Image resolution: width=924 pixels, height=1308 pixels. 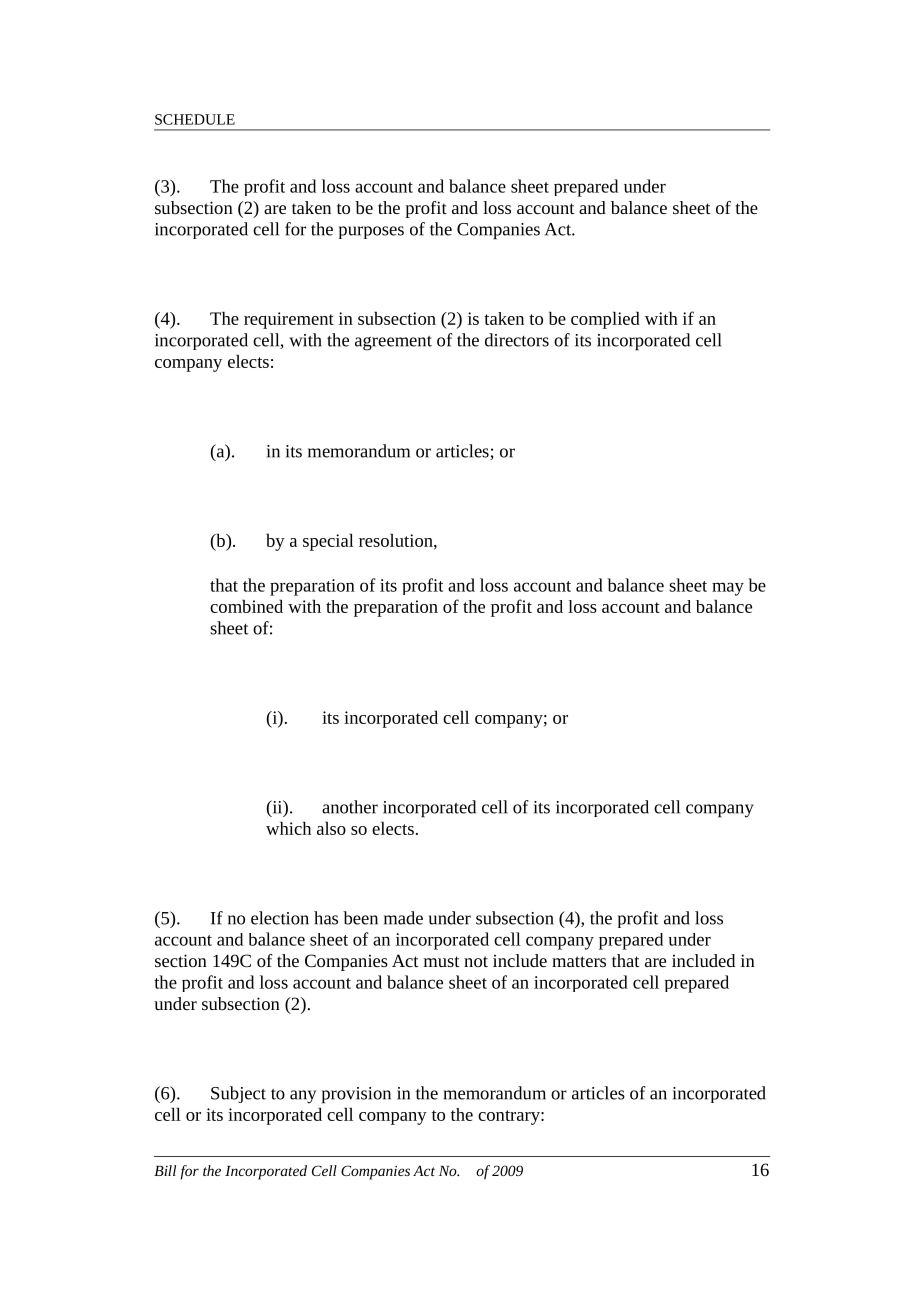 What do you see at coordinates (195, 119) in the screenshot?
I see `SCHEDULE` at bounding box center [195, 119].
